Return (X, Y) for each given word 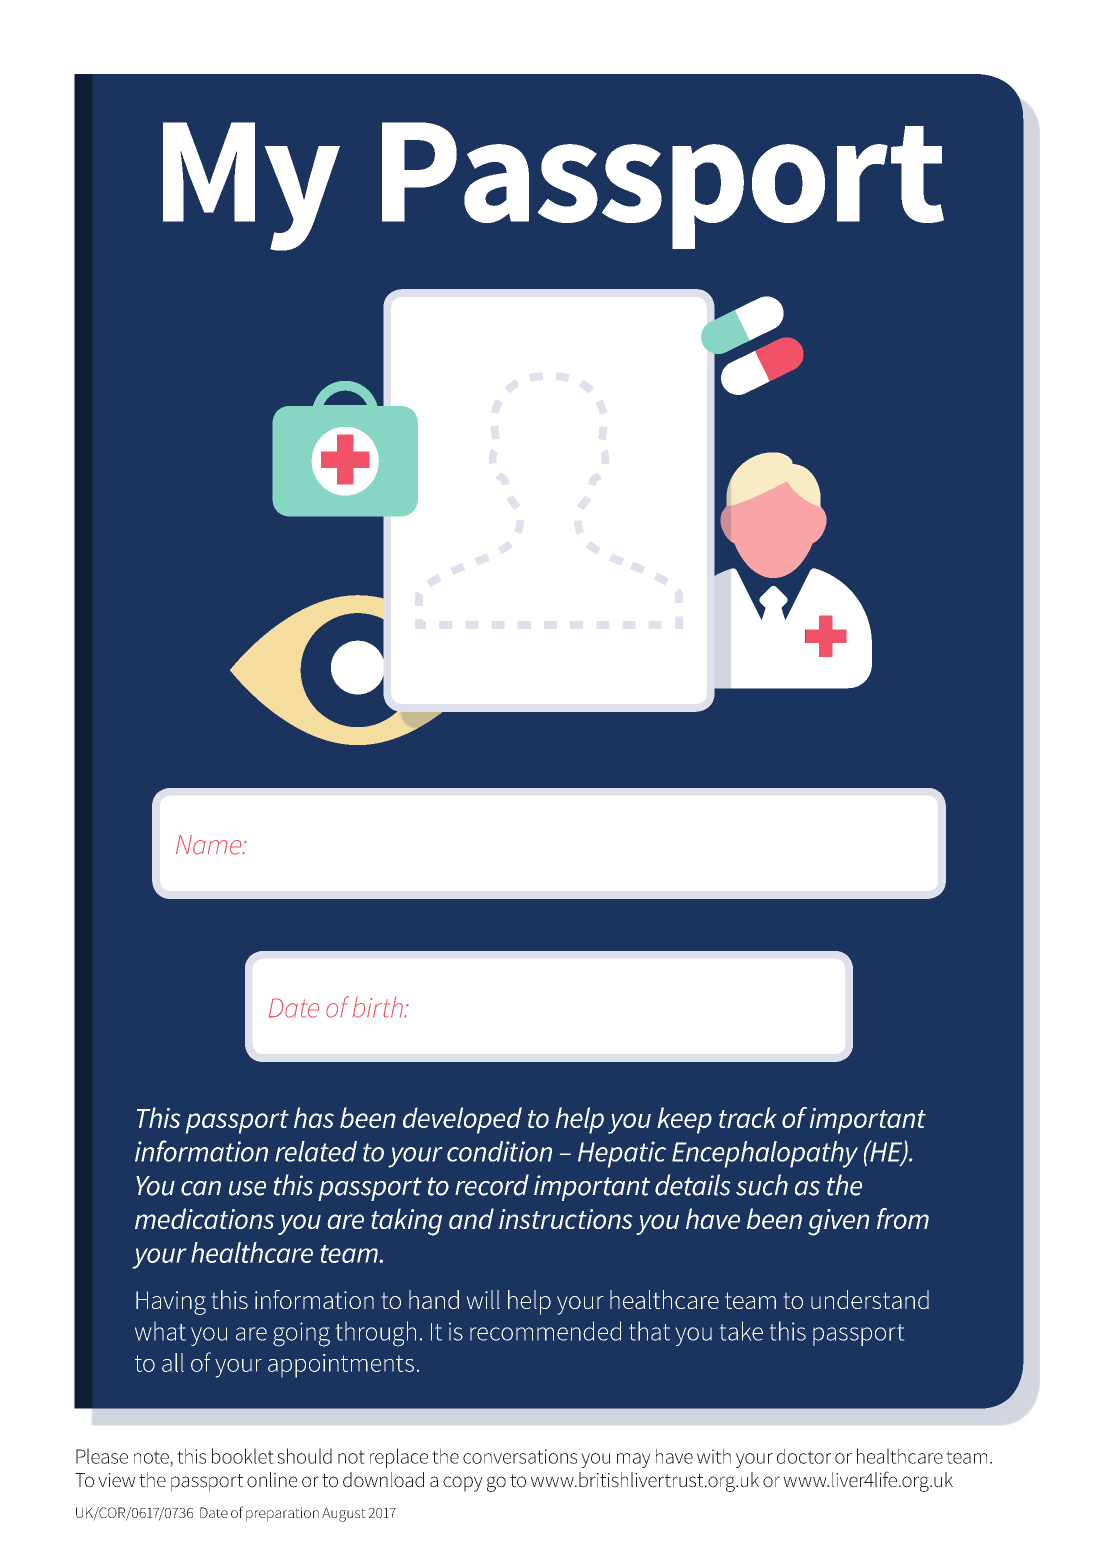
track (748, 1117)
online (272, 1480)
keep (684, 1120)
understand (870, 1299)
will (483, 1299)
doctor (804, 1456)
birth (378, 1007)
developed (462, 1120)
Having (171, 1303)
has (314, 1117)
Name (210, 845)
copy (463, 1484)
